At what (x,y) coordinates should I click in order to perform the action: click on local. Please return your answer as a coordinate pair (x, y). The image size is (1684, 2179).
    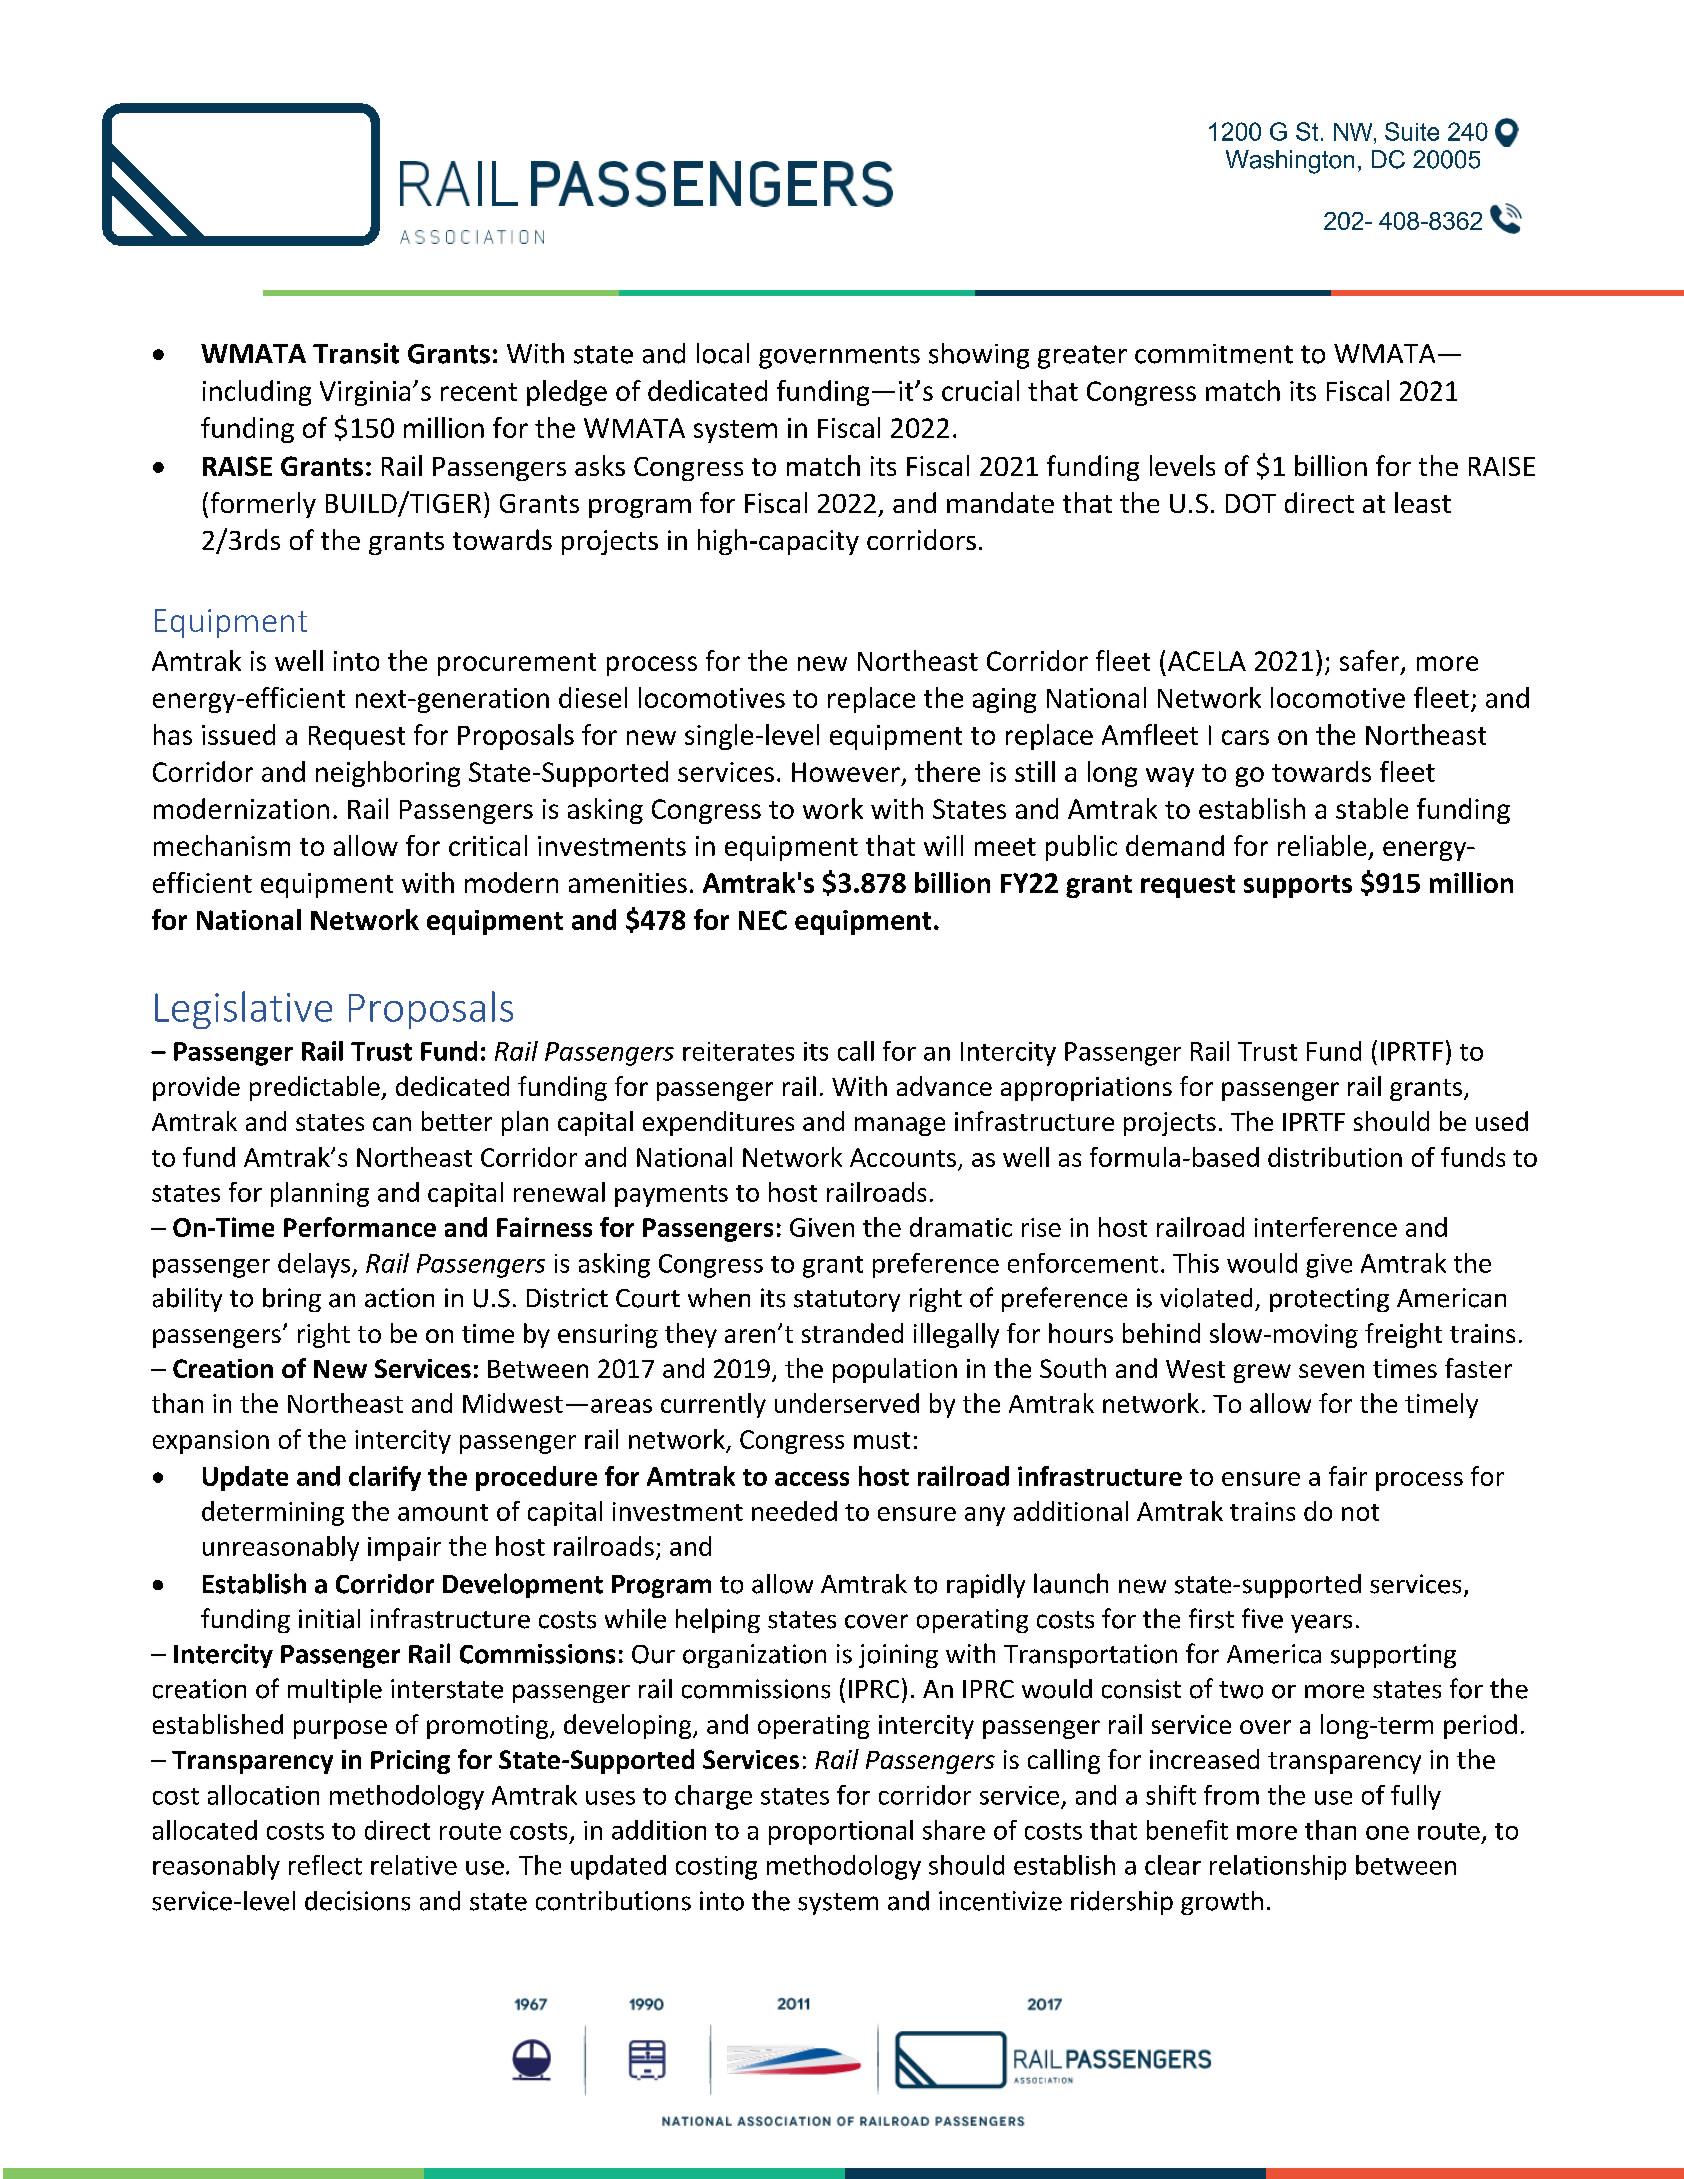
    Looking at the image, I should click on (723, 353).
